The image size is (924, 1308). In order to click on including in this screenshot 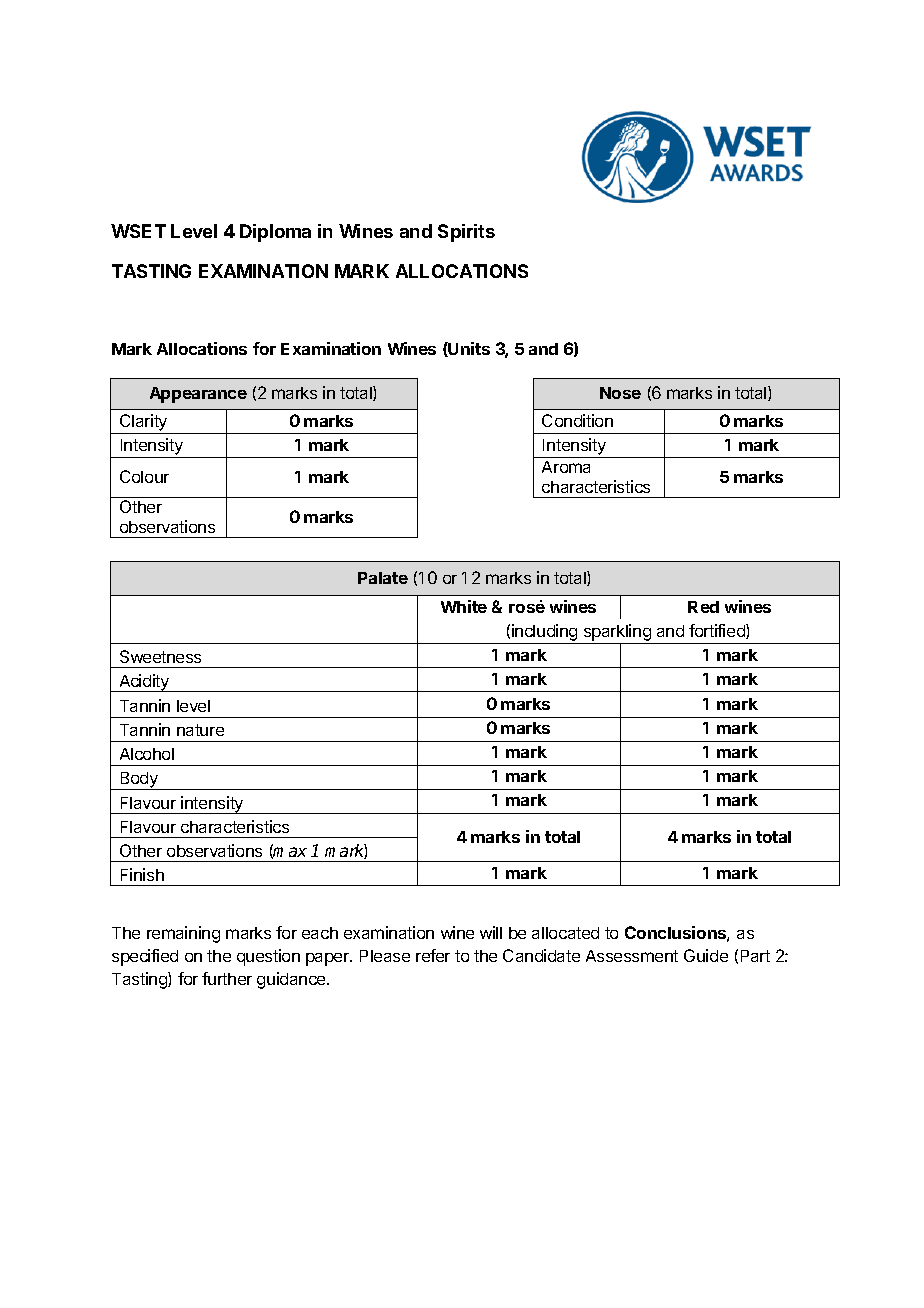, I will do `click(545, 634)`.
